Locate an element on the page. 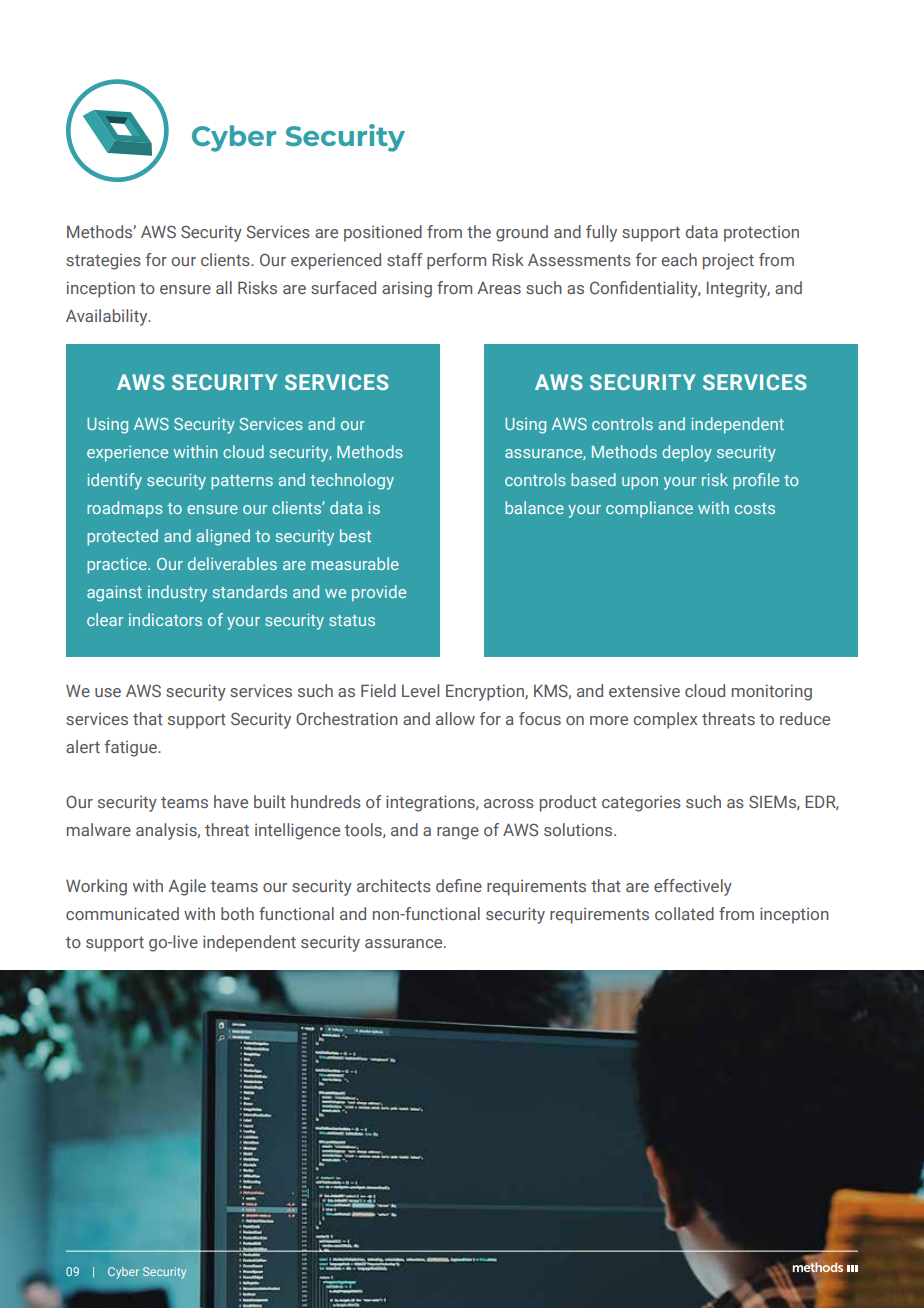 The height and width of the image is (1308, 924). costs is located at coordinates (755, 508).
